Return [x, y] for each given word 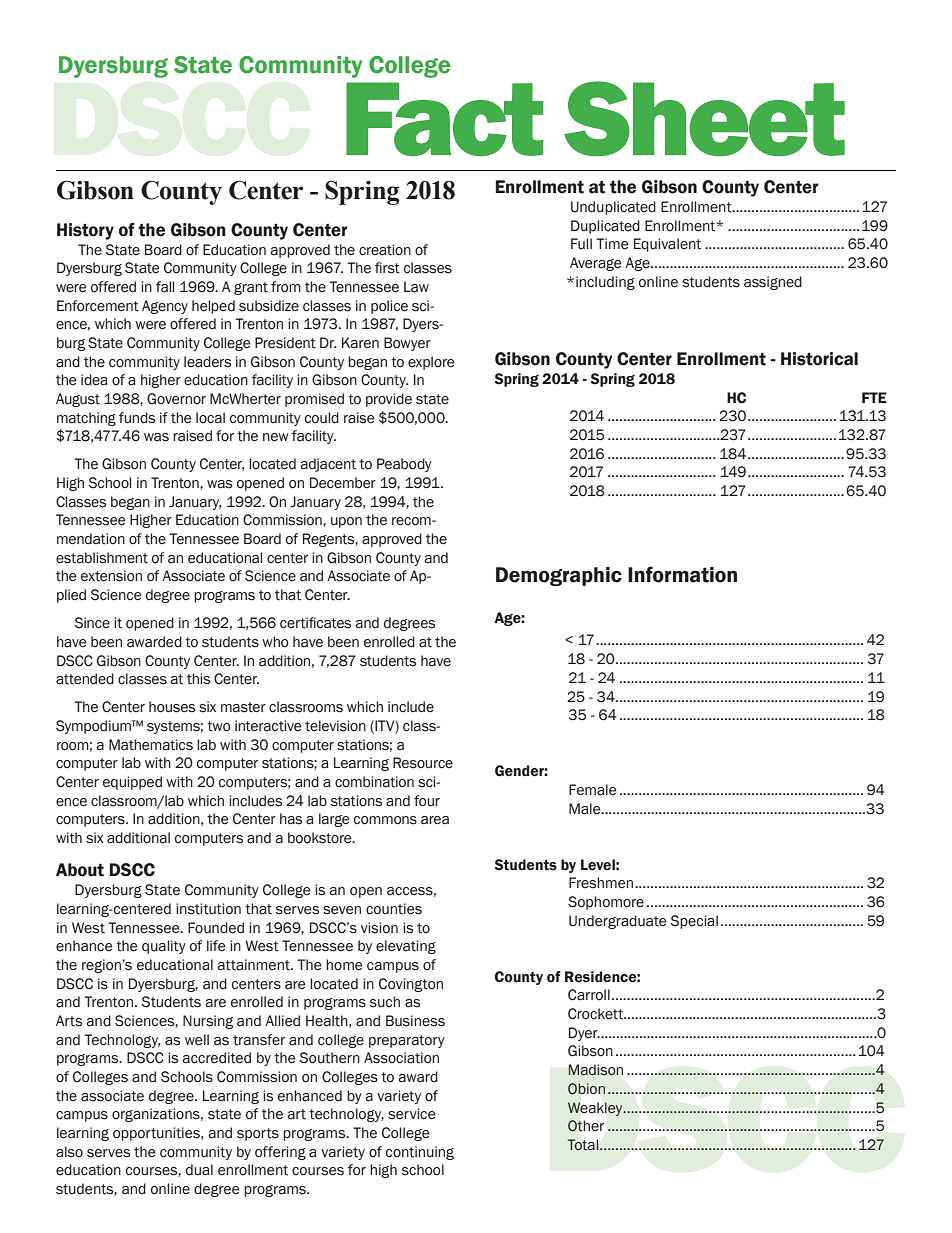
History [85, 231]
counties [394, 909]
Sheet [704, 118]
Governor [176, 399]
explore [431, 363]
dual [199, 1170]
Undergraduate [618, 922]
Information [682, 574]
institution [208, 909]
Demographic [559, 576]
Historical [819, 359]
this [198, 679]
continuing [420, 1153]
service [412, 1114]
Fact [444, 119]
